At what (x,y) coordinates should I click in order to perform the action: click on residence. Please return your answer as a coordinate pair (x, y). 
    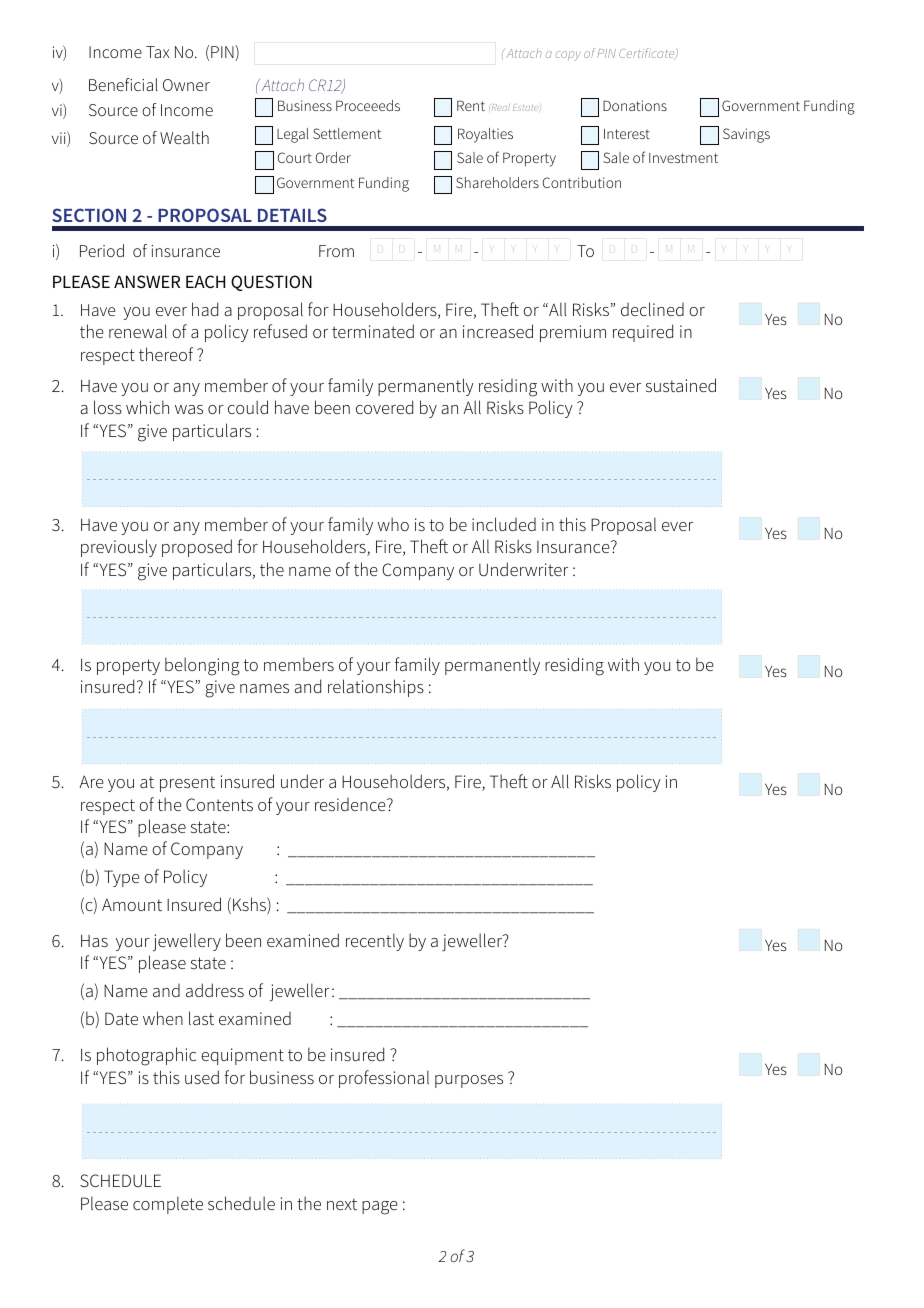
    Looking at the image, I should click on (351, 804).
